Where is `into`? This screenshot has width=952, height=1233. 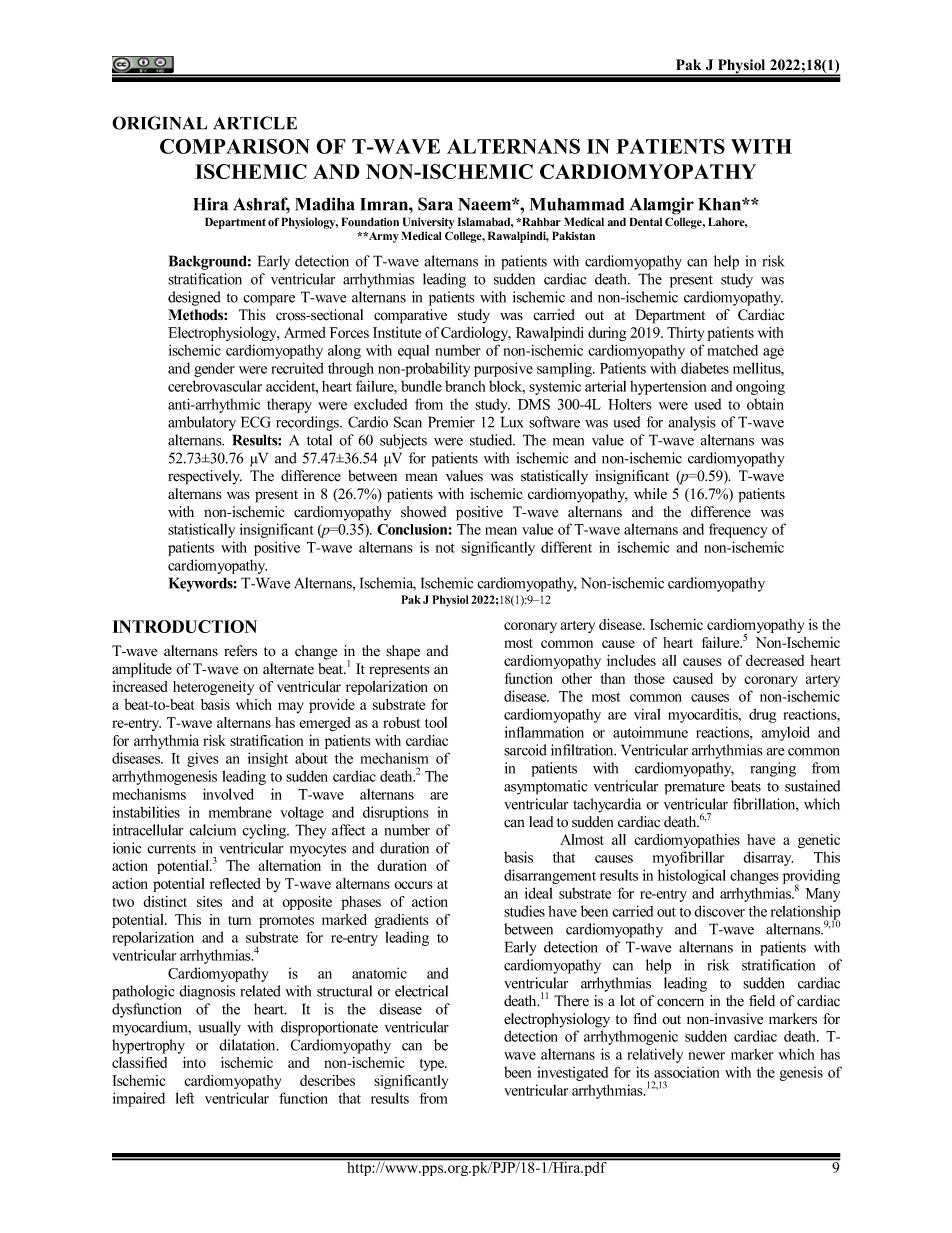
into is located at coordinates (194, 1062).
